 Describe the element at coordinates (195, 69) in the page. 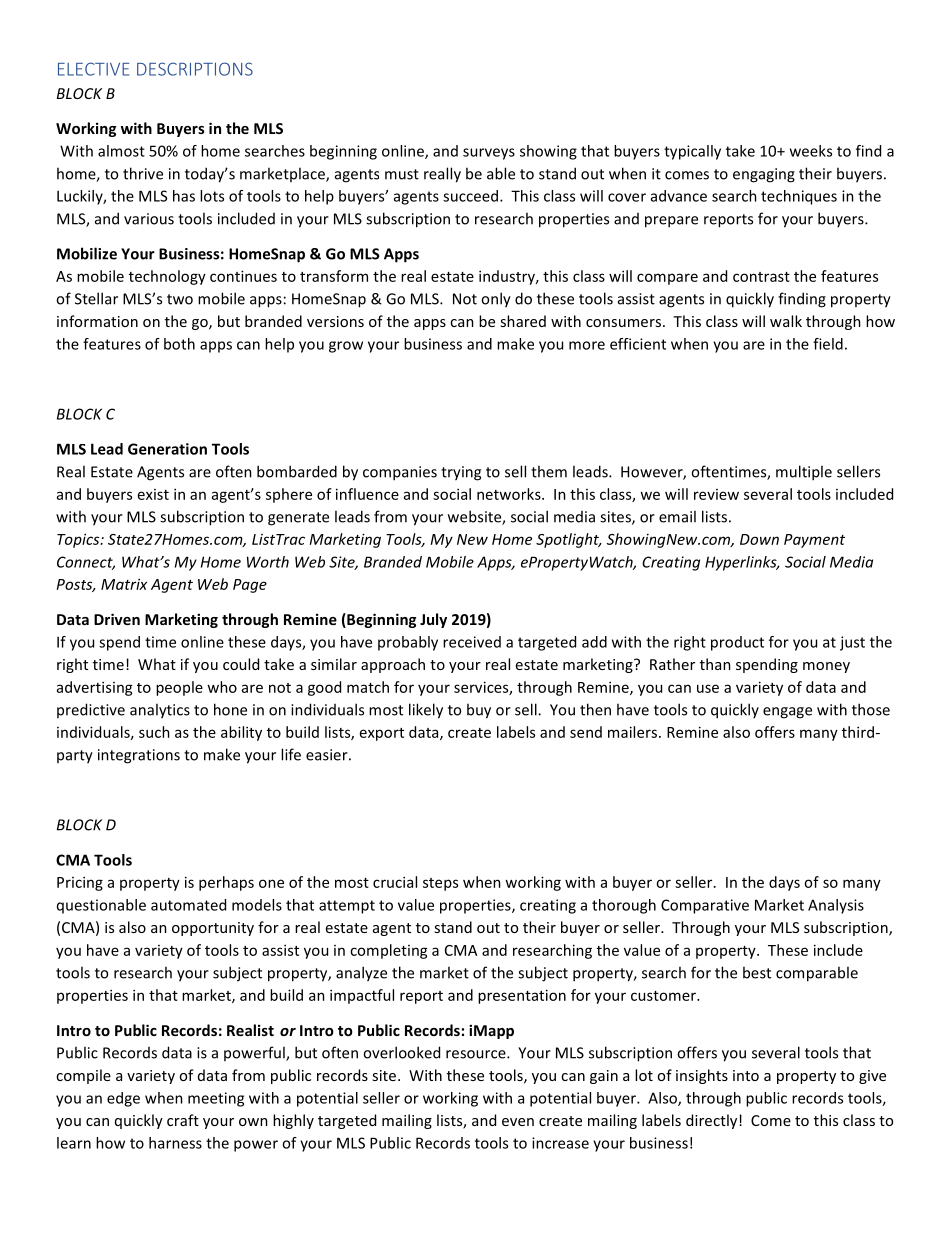

I see `DESCRIPTIONS` at that location.
